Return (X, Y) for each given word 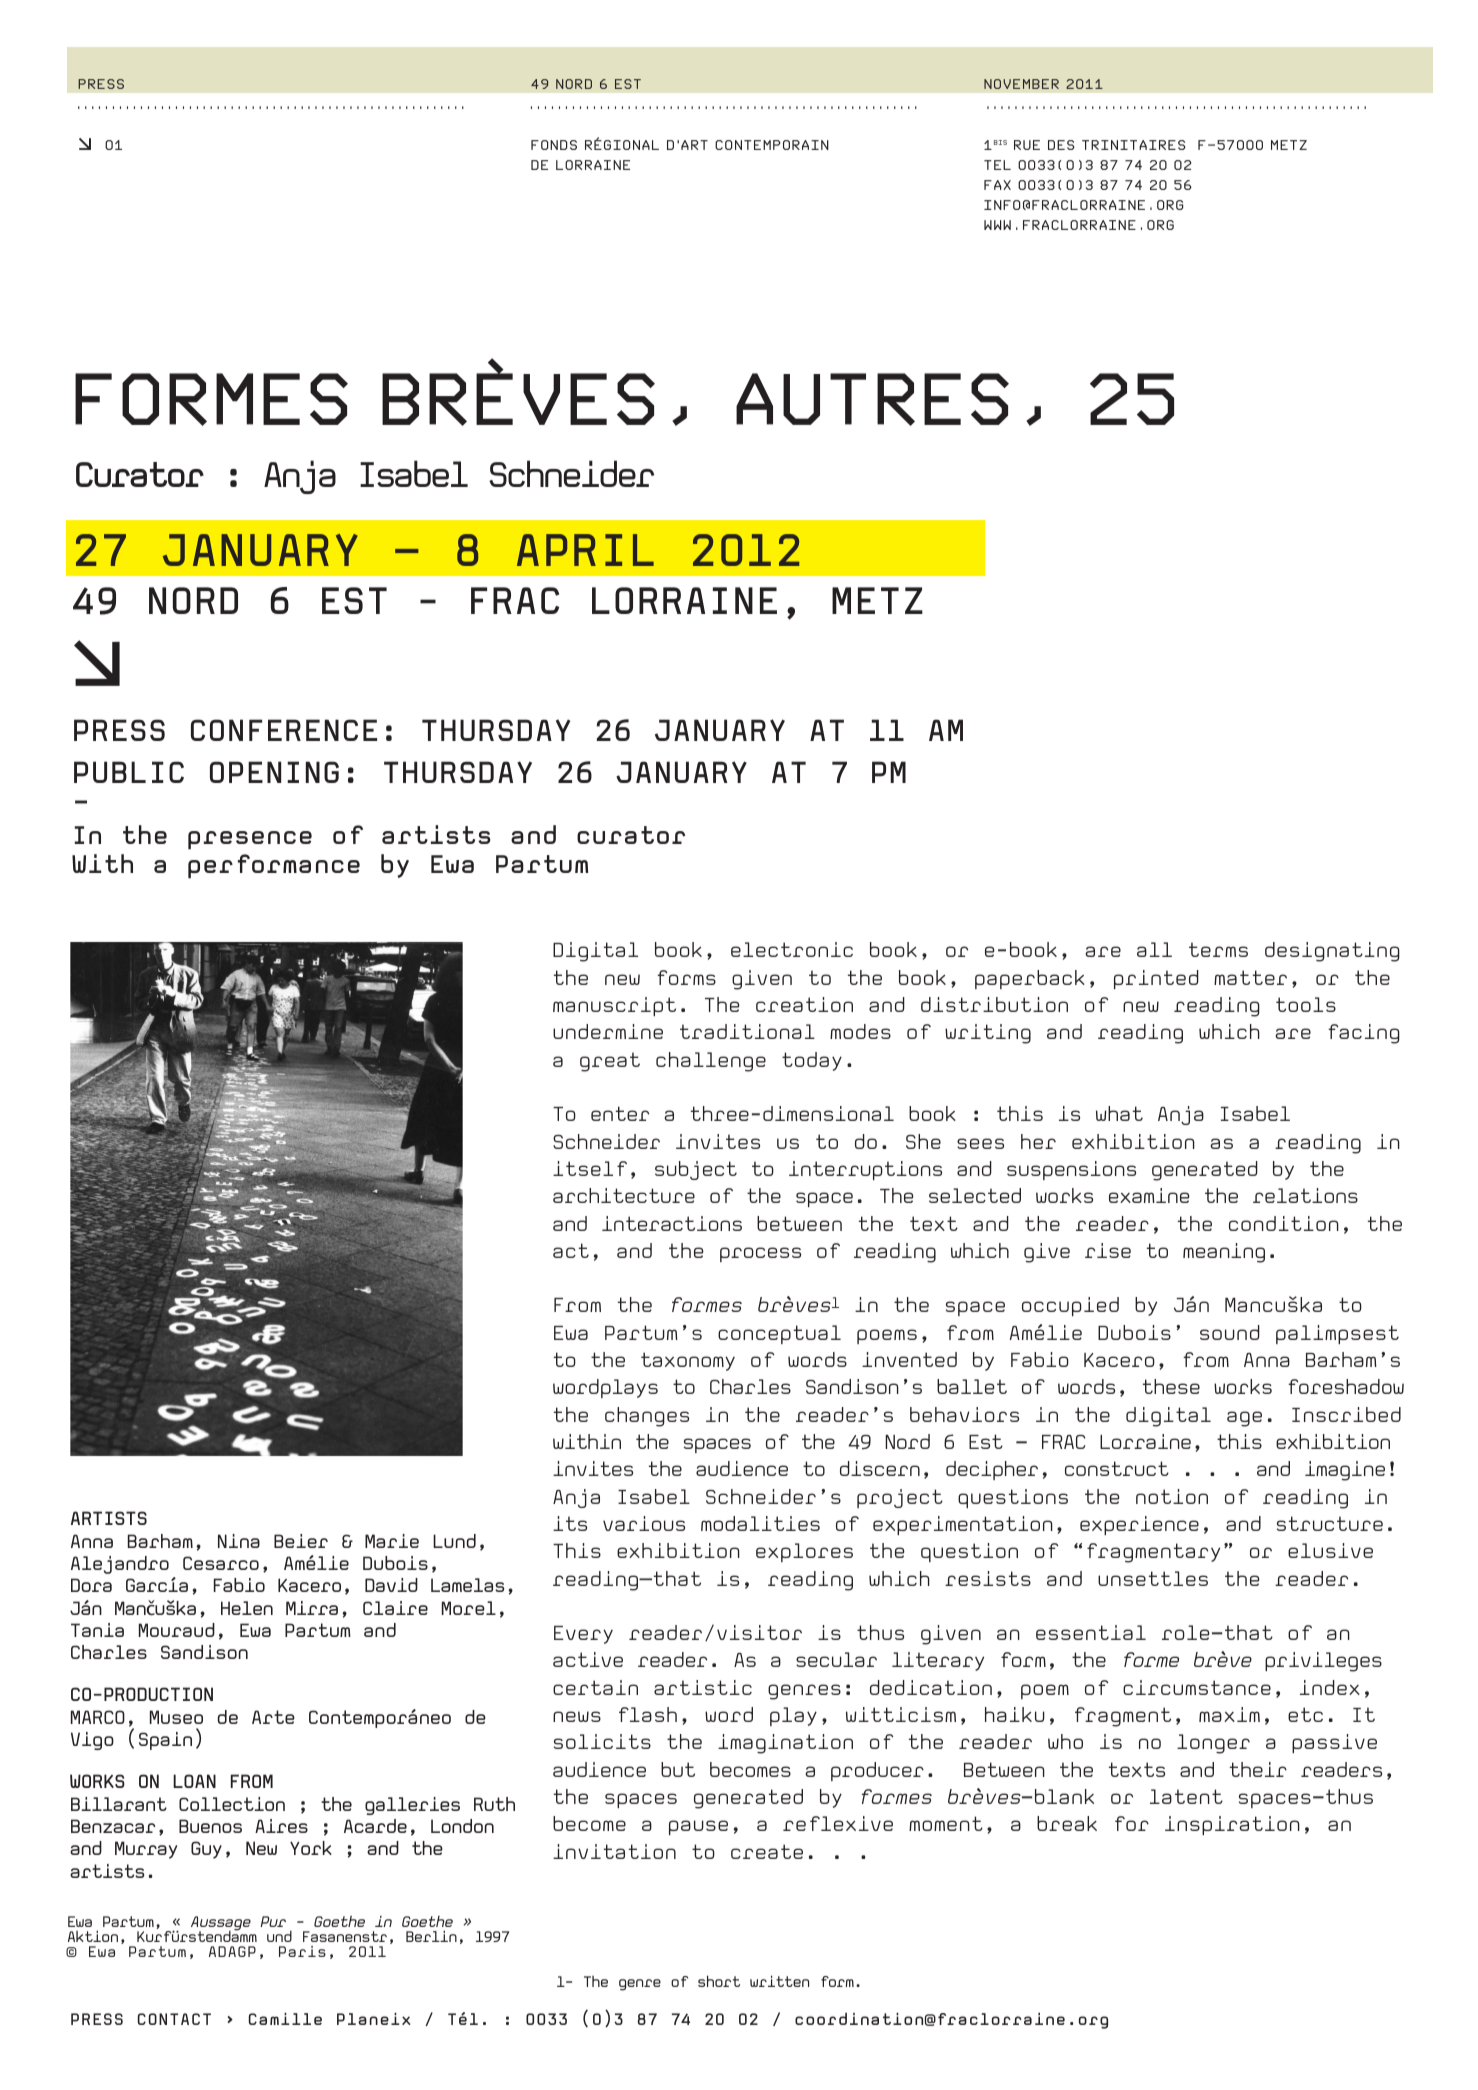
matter (1250, 977)
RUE (1027, 145)
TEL (997, 165)
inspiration (1232, 1825)
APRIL (585, 550)
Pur (273, 1921)
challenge (711, 1062)
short (719, 1981)
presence (250, 840)
